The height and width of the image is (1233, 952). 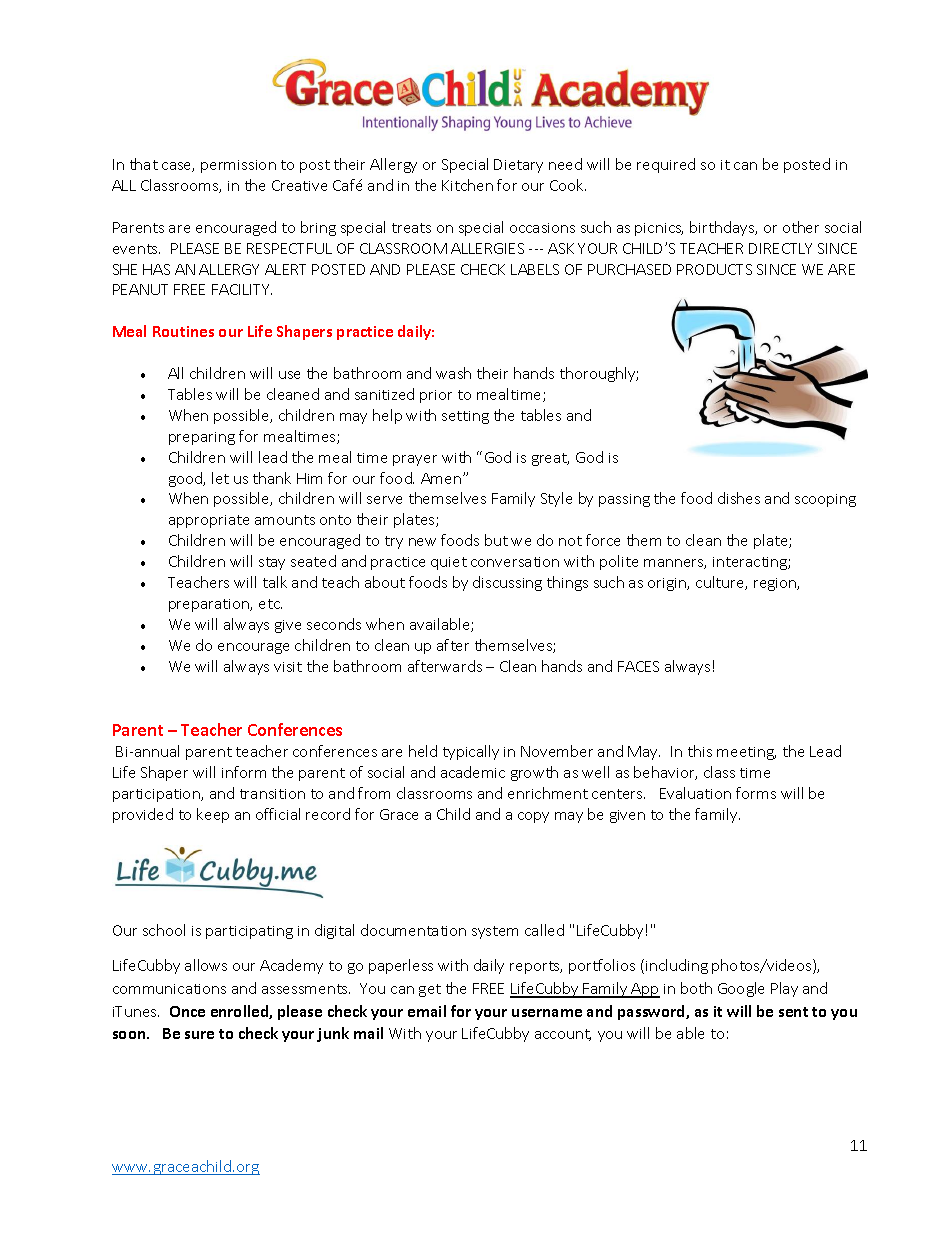 What do you see at coordinates (270, 604) in the image?
I see `etc` at bounding box center [270, 604].
